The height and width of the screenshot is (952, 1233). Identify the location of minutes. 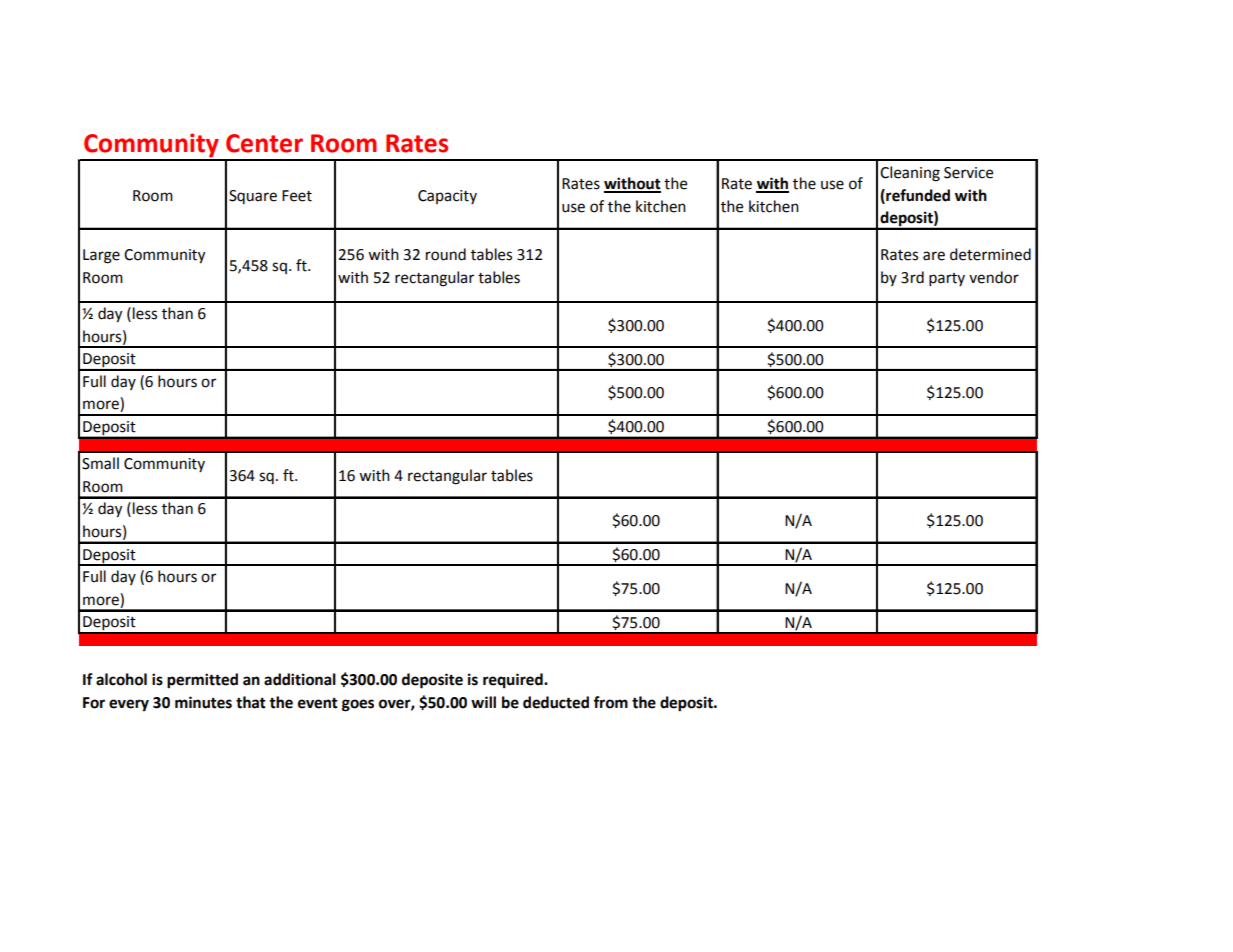
(203, 702).
